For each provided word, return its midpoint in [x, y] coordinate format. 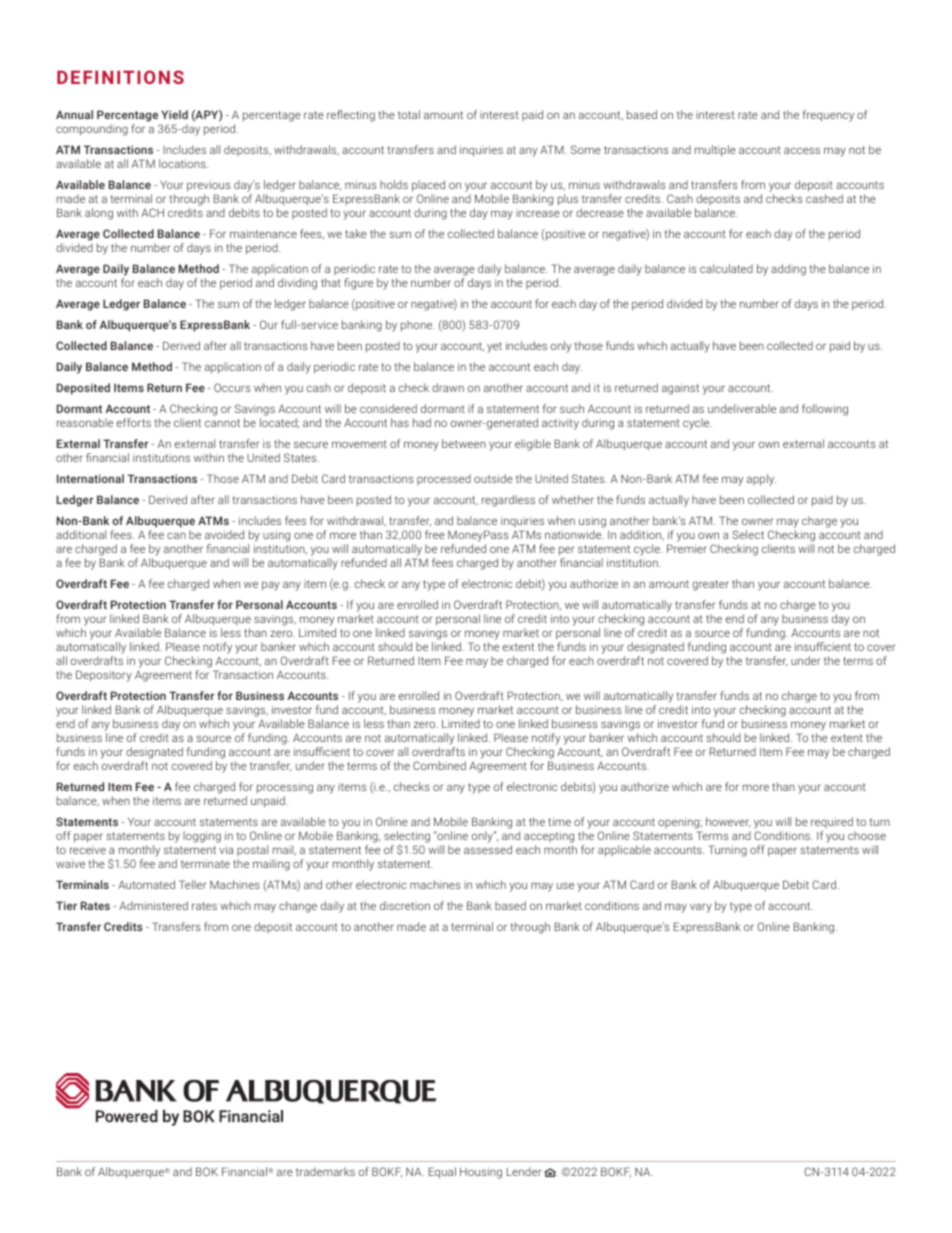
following [825, 410]
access [802, 150]
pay [270, 586]
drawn [448, 387]
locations [183, 163]
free [435, 534]
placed [428, 186]
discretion [405, 905]
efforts [134, 422]
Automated [146, 884]
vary [701, 908]
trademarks [325, 1171]
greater [710, 585]
